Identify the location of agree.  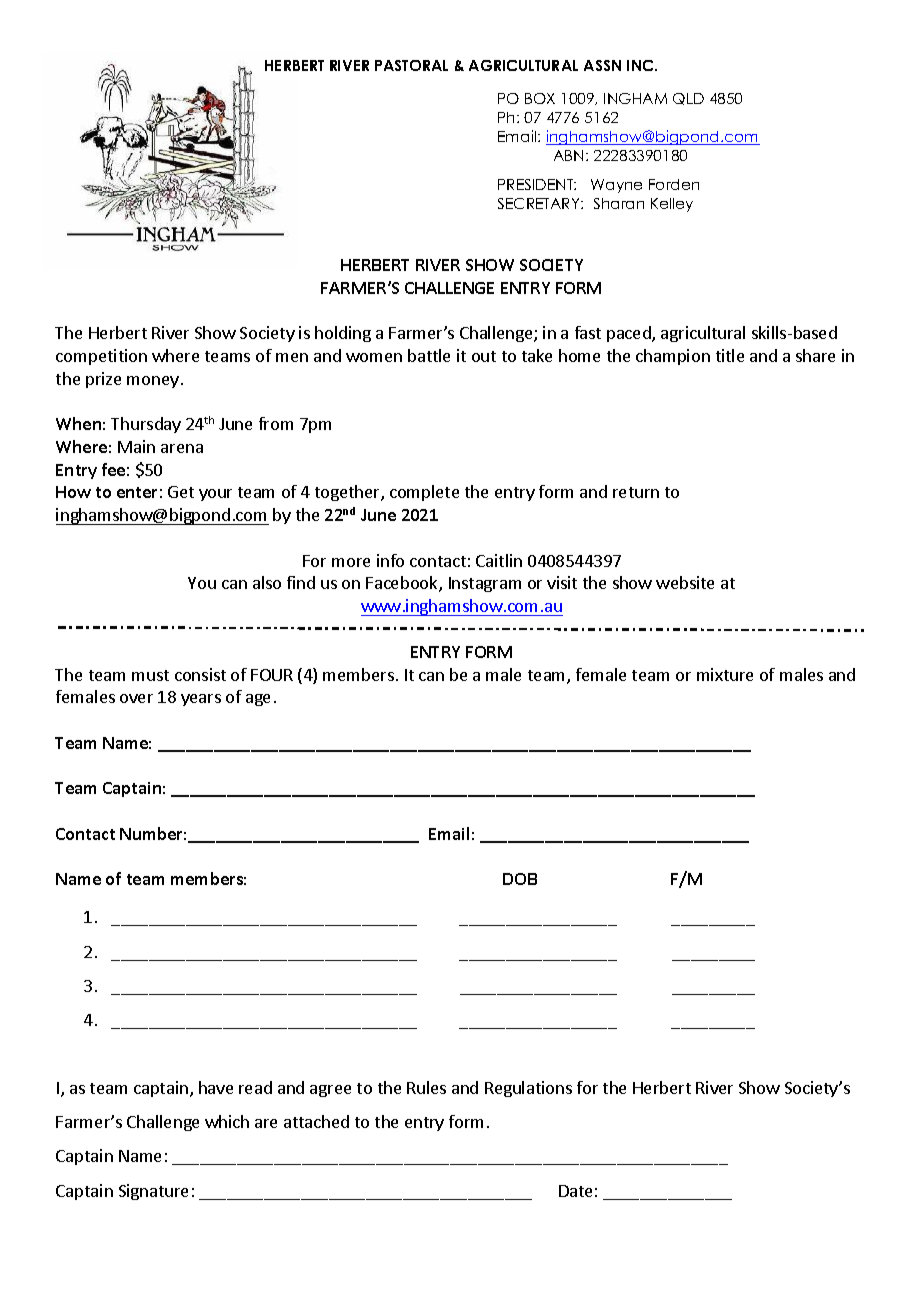
(330, 1091).
